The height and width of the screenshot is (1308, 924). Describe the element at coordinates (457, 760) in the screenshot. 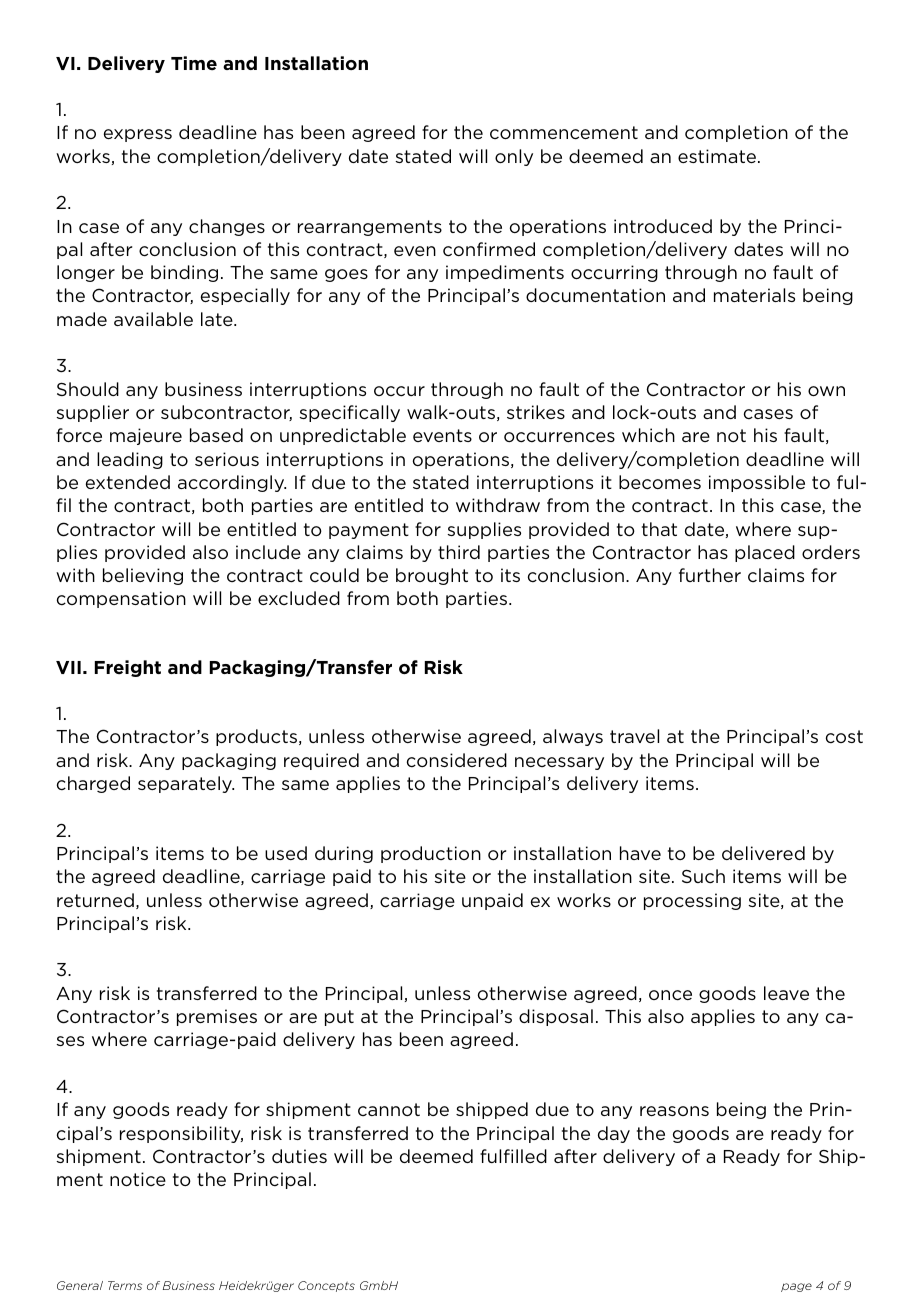

I see `considered` at that location.
